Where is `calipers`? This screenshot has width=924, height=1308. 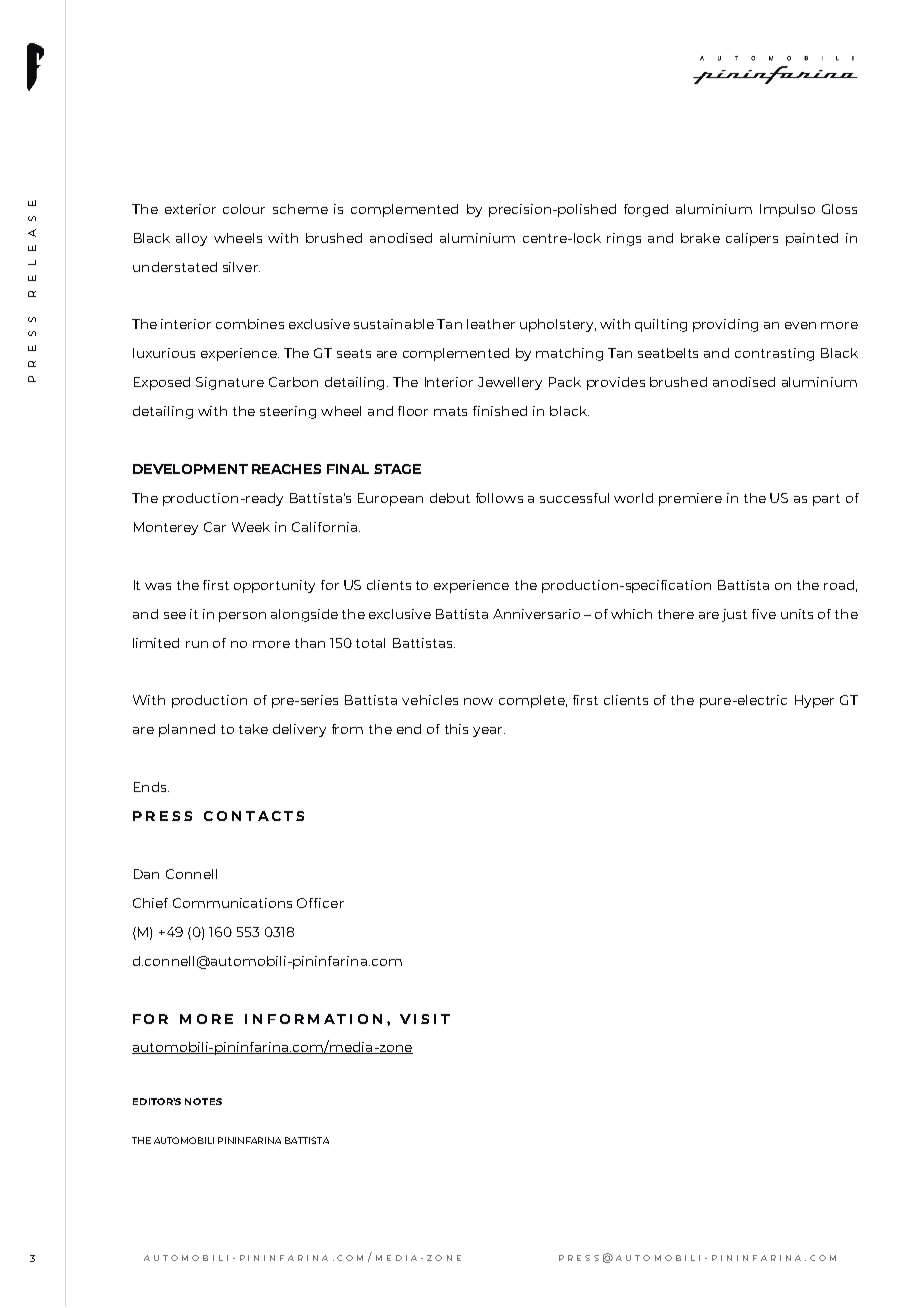
calipers is located at coordinates (752, 239).
